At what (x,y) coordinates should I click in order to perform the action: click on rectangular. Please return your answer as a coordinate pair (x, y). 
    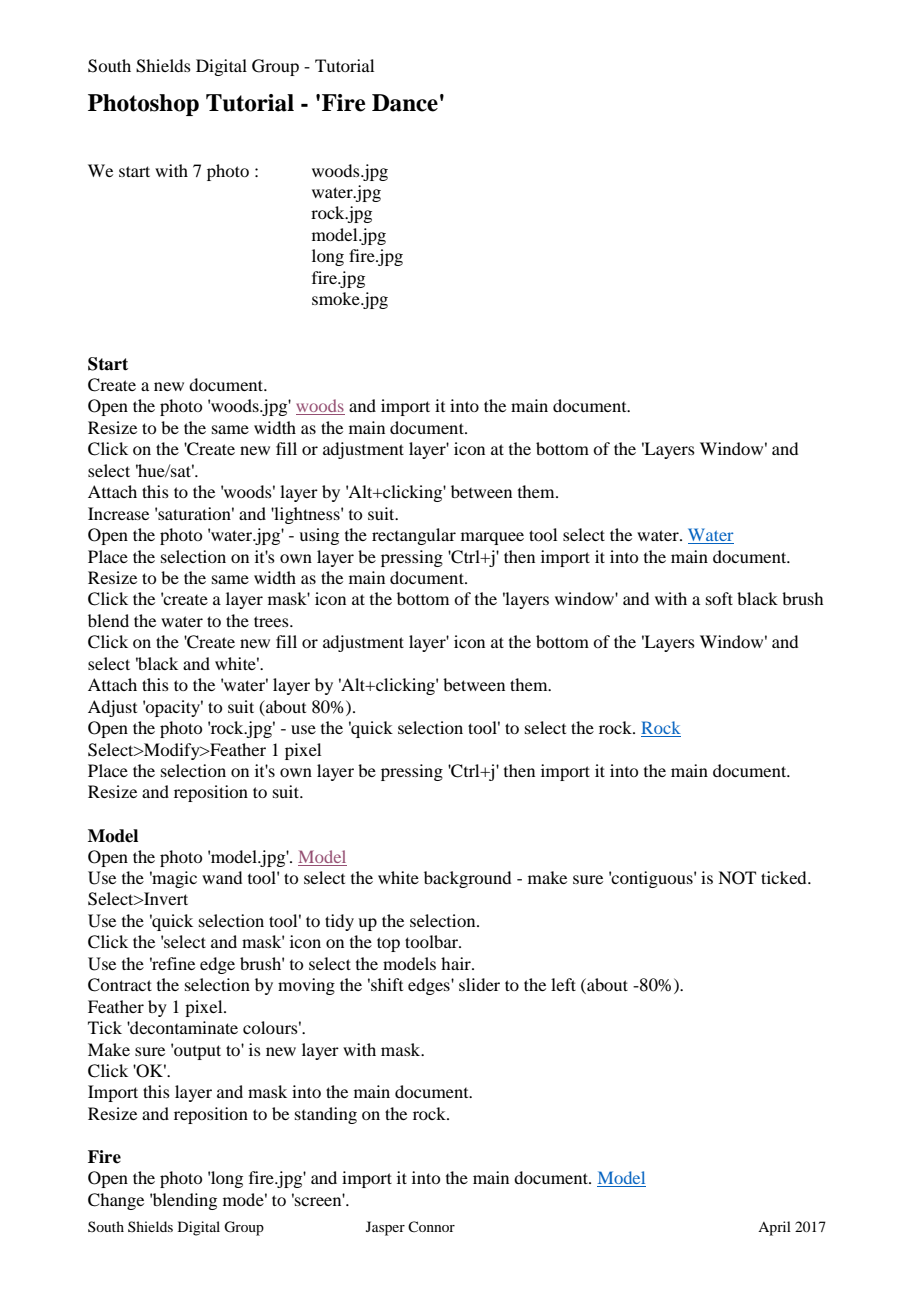
    Looking at the image, I should click on (414, 536).
